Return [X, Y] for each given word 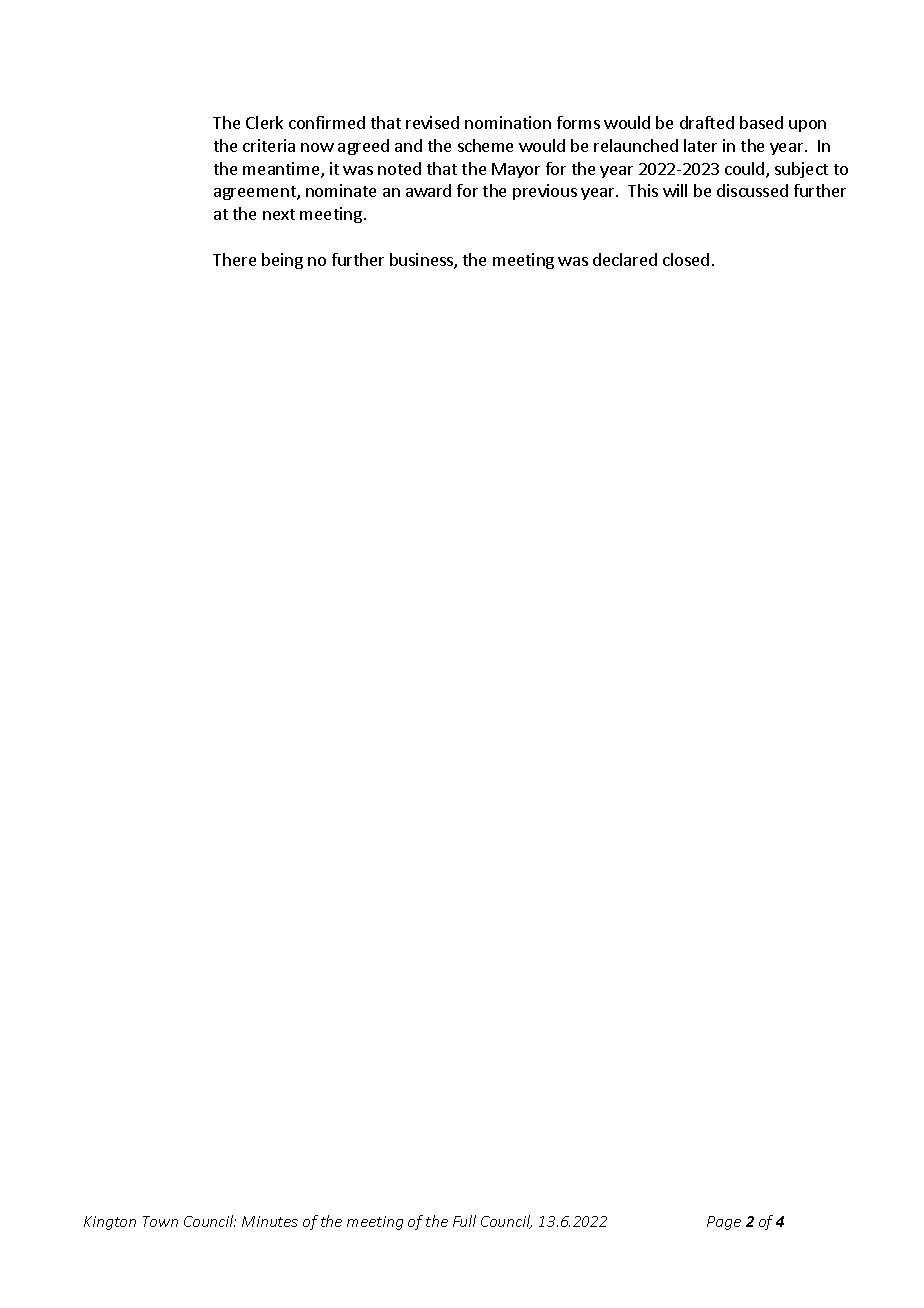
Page [724, 1223]
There [234, 259]
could [746, 170]
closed [686, 259]
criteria [269, 145]
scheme [485, 145]
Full [464, 1221]
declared [625, 259]
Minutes [270, 1221]
